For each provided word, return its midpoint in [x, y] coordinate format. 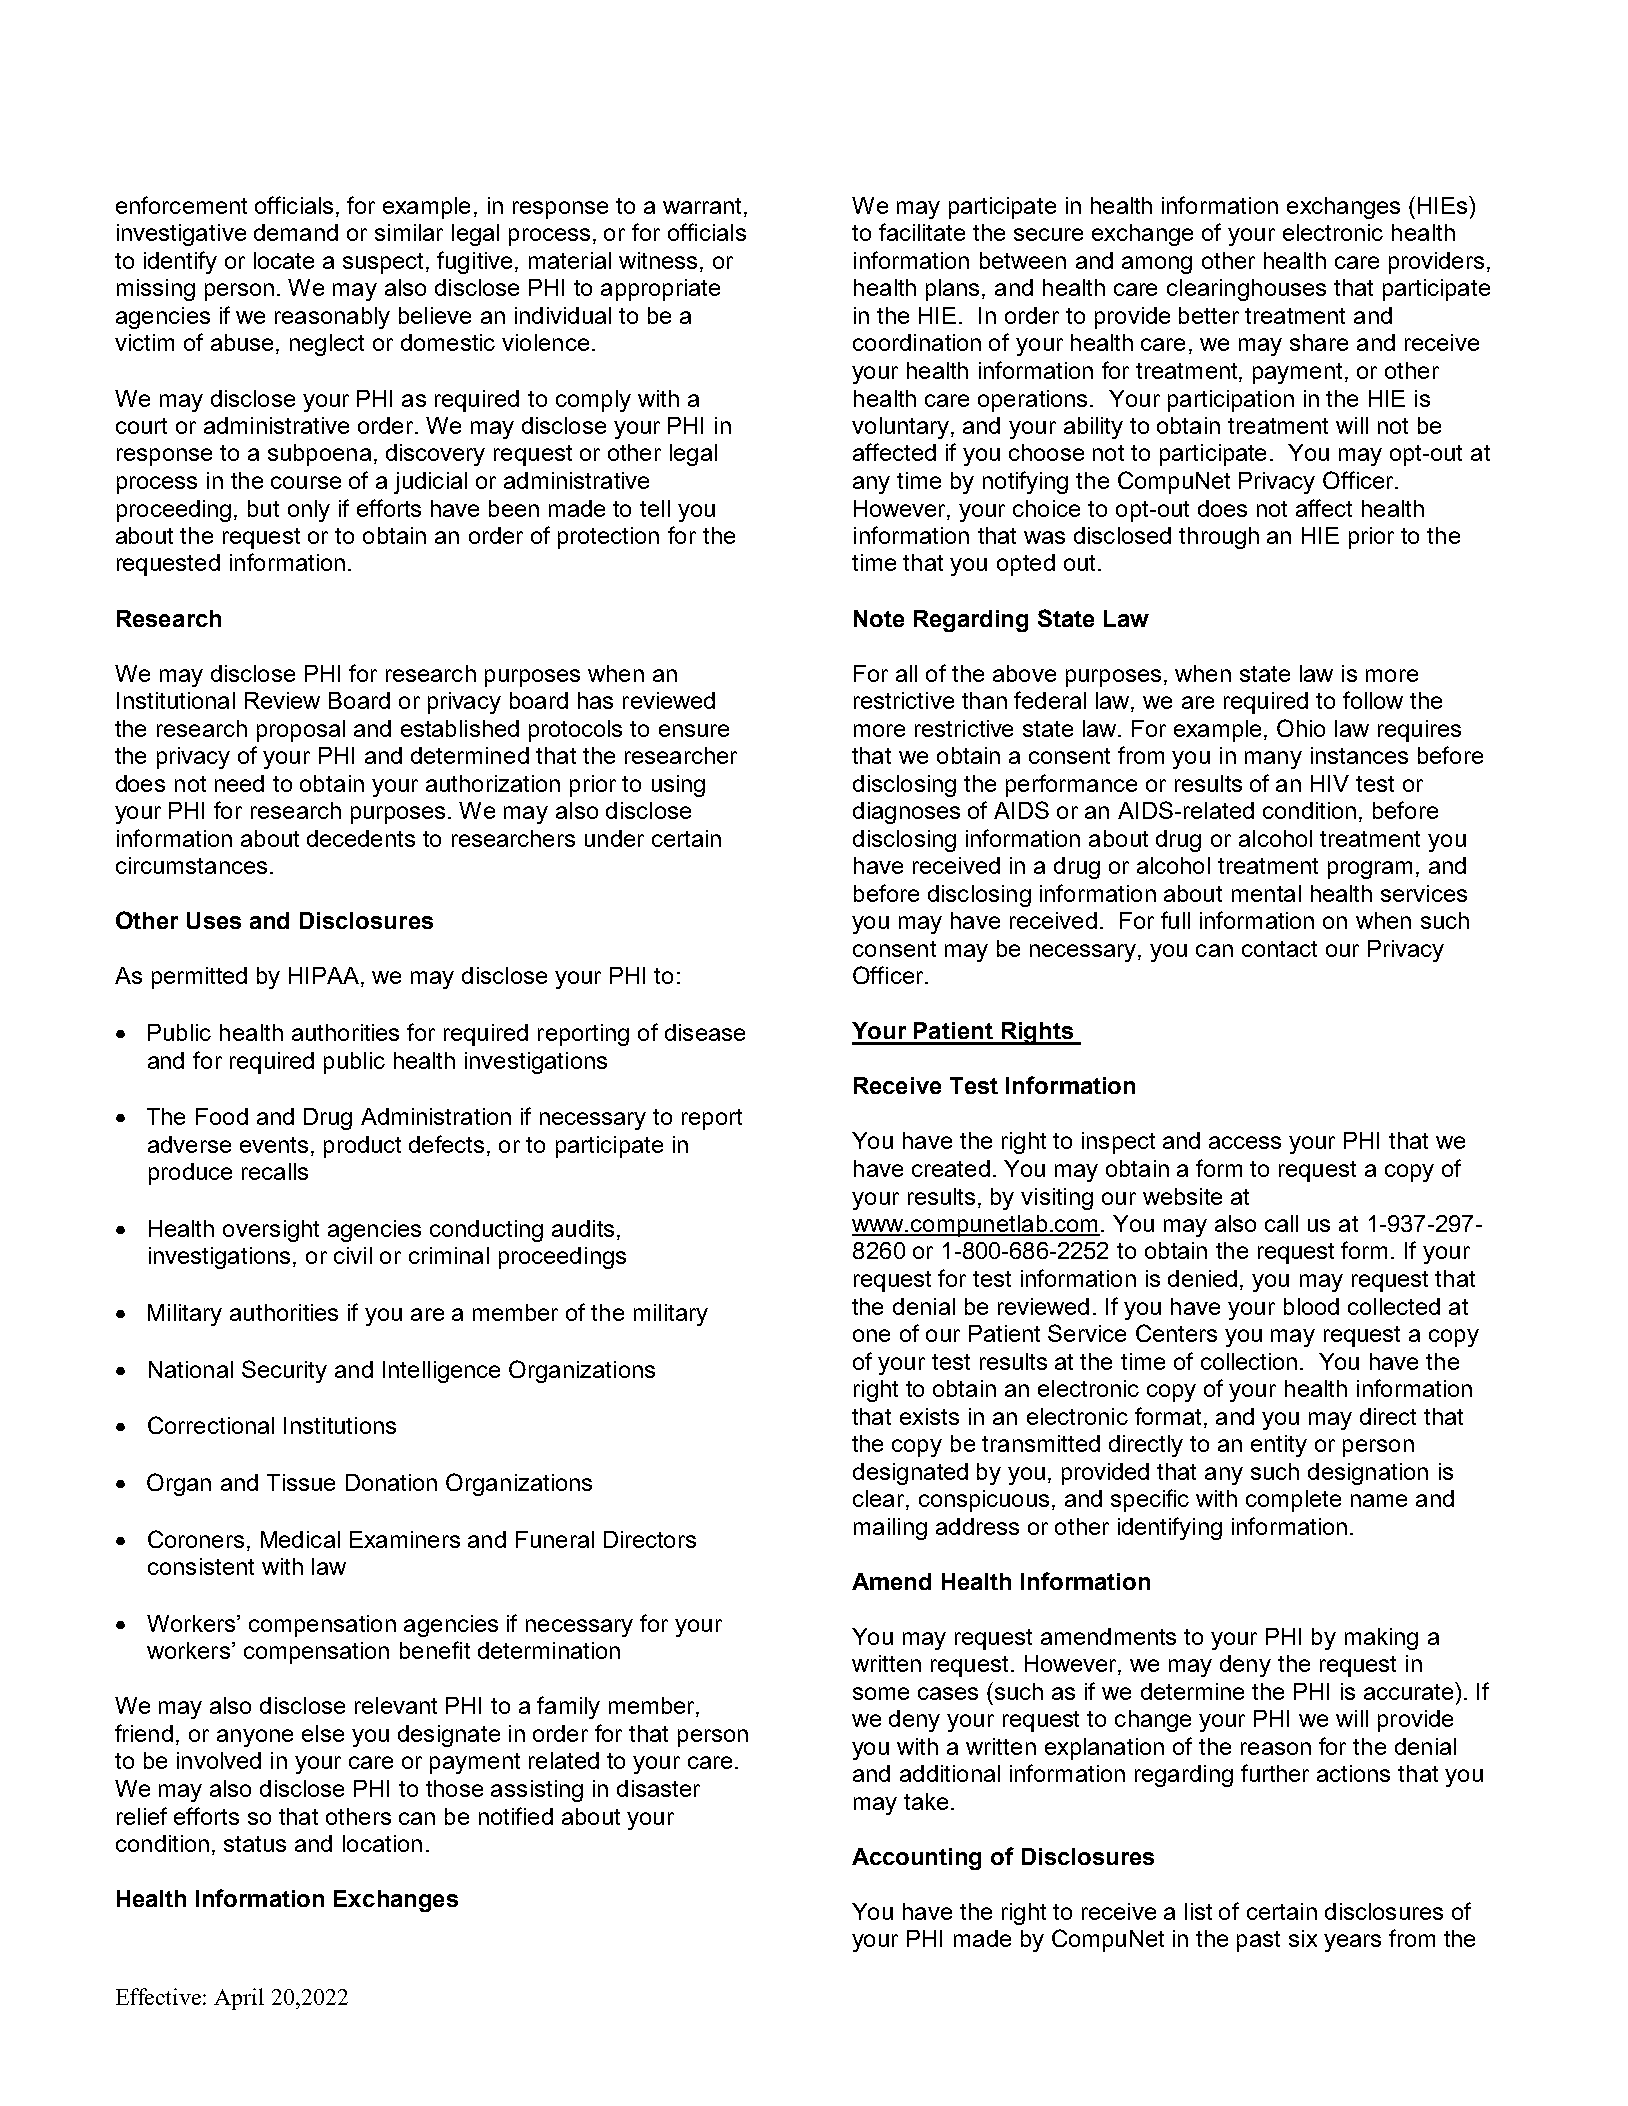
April [239, 1999]
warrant [704, 207]
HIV [1330, 783]
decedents [361, 838]
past [1258, 1941]
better [1209, 315]
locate [284, 260]
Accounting [916, 1859]
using [678, 786]
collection [1249, 1361]
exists [929, 1416]
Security [284, 1371]
